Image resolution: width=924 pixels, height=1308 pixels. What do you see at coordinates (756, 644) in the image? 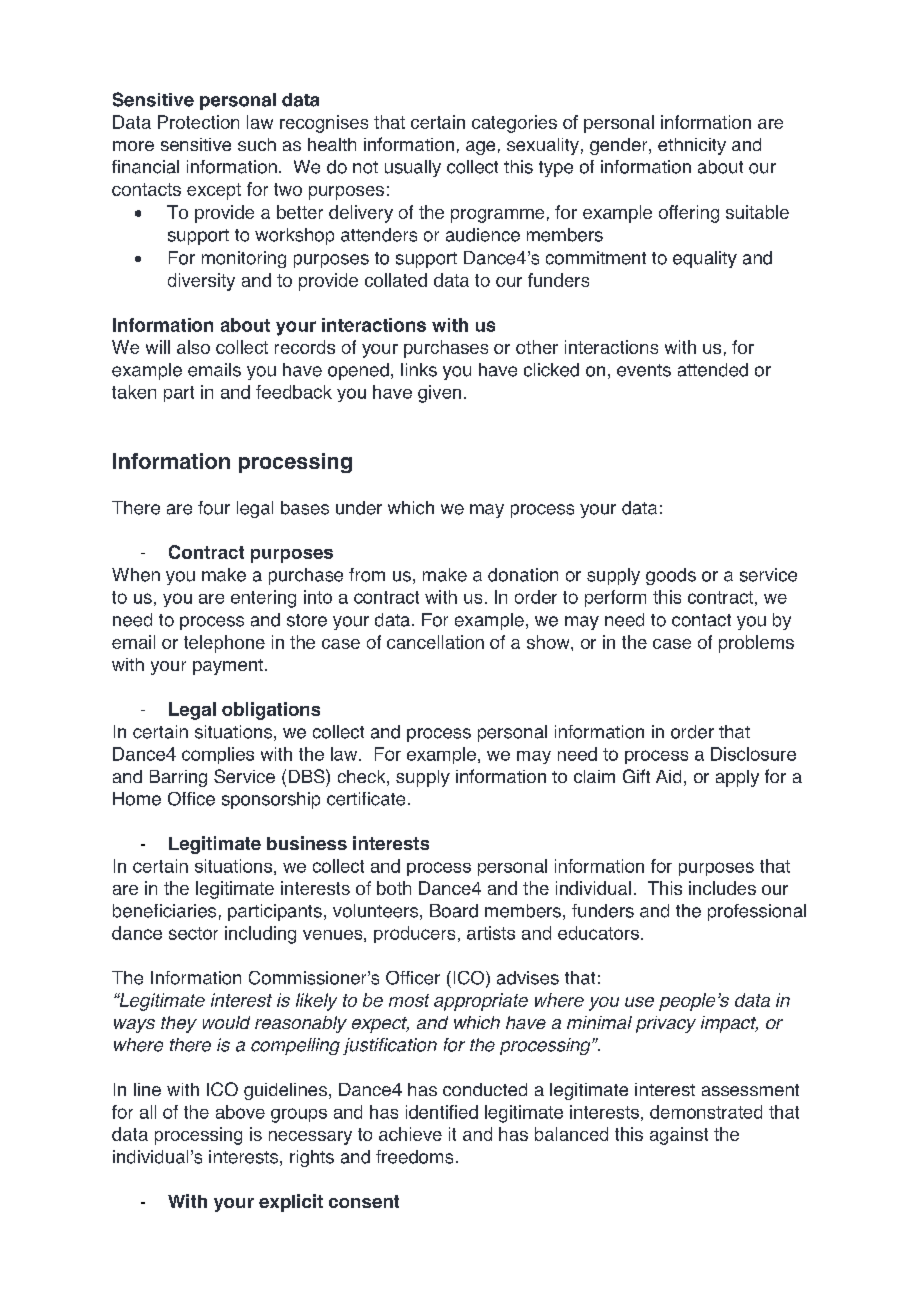
I see `problems` at bounding box center [756, 644].
